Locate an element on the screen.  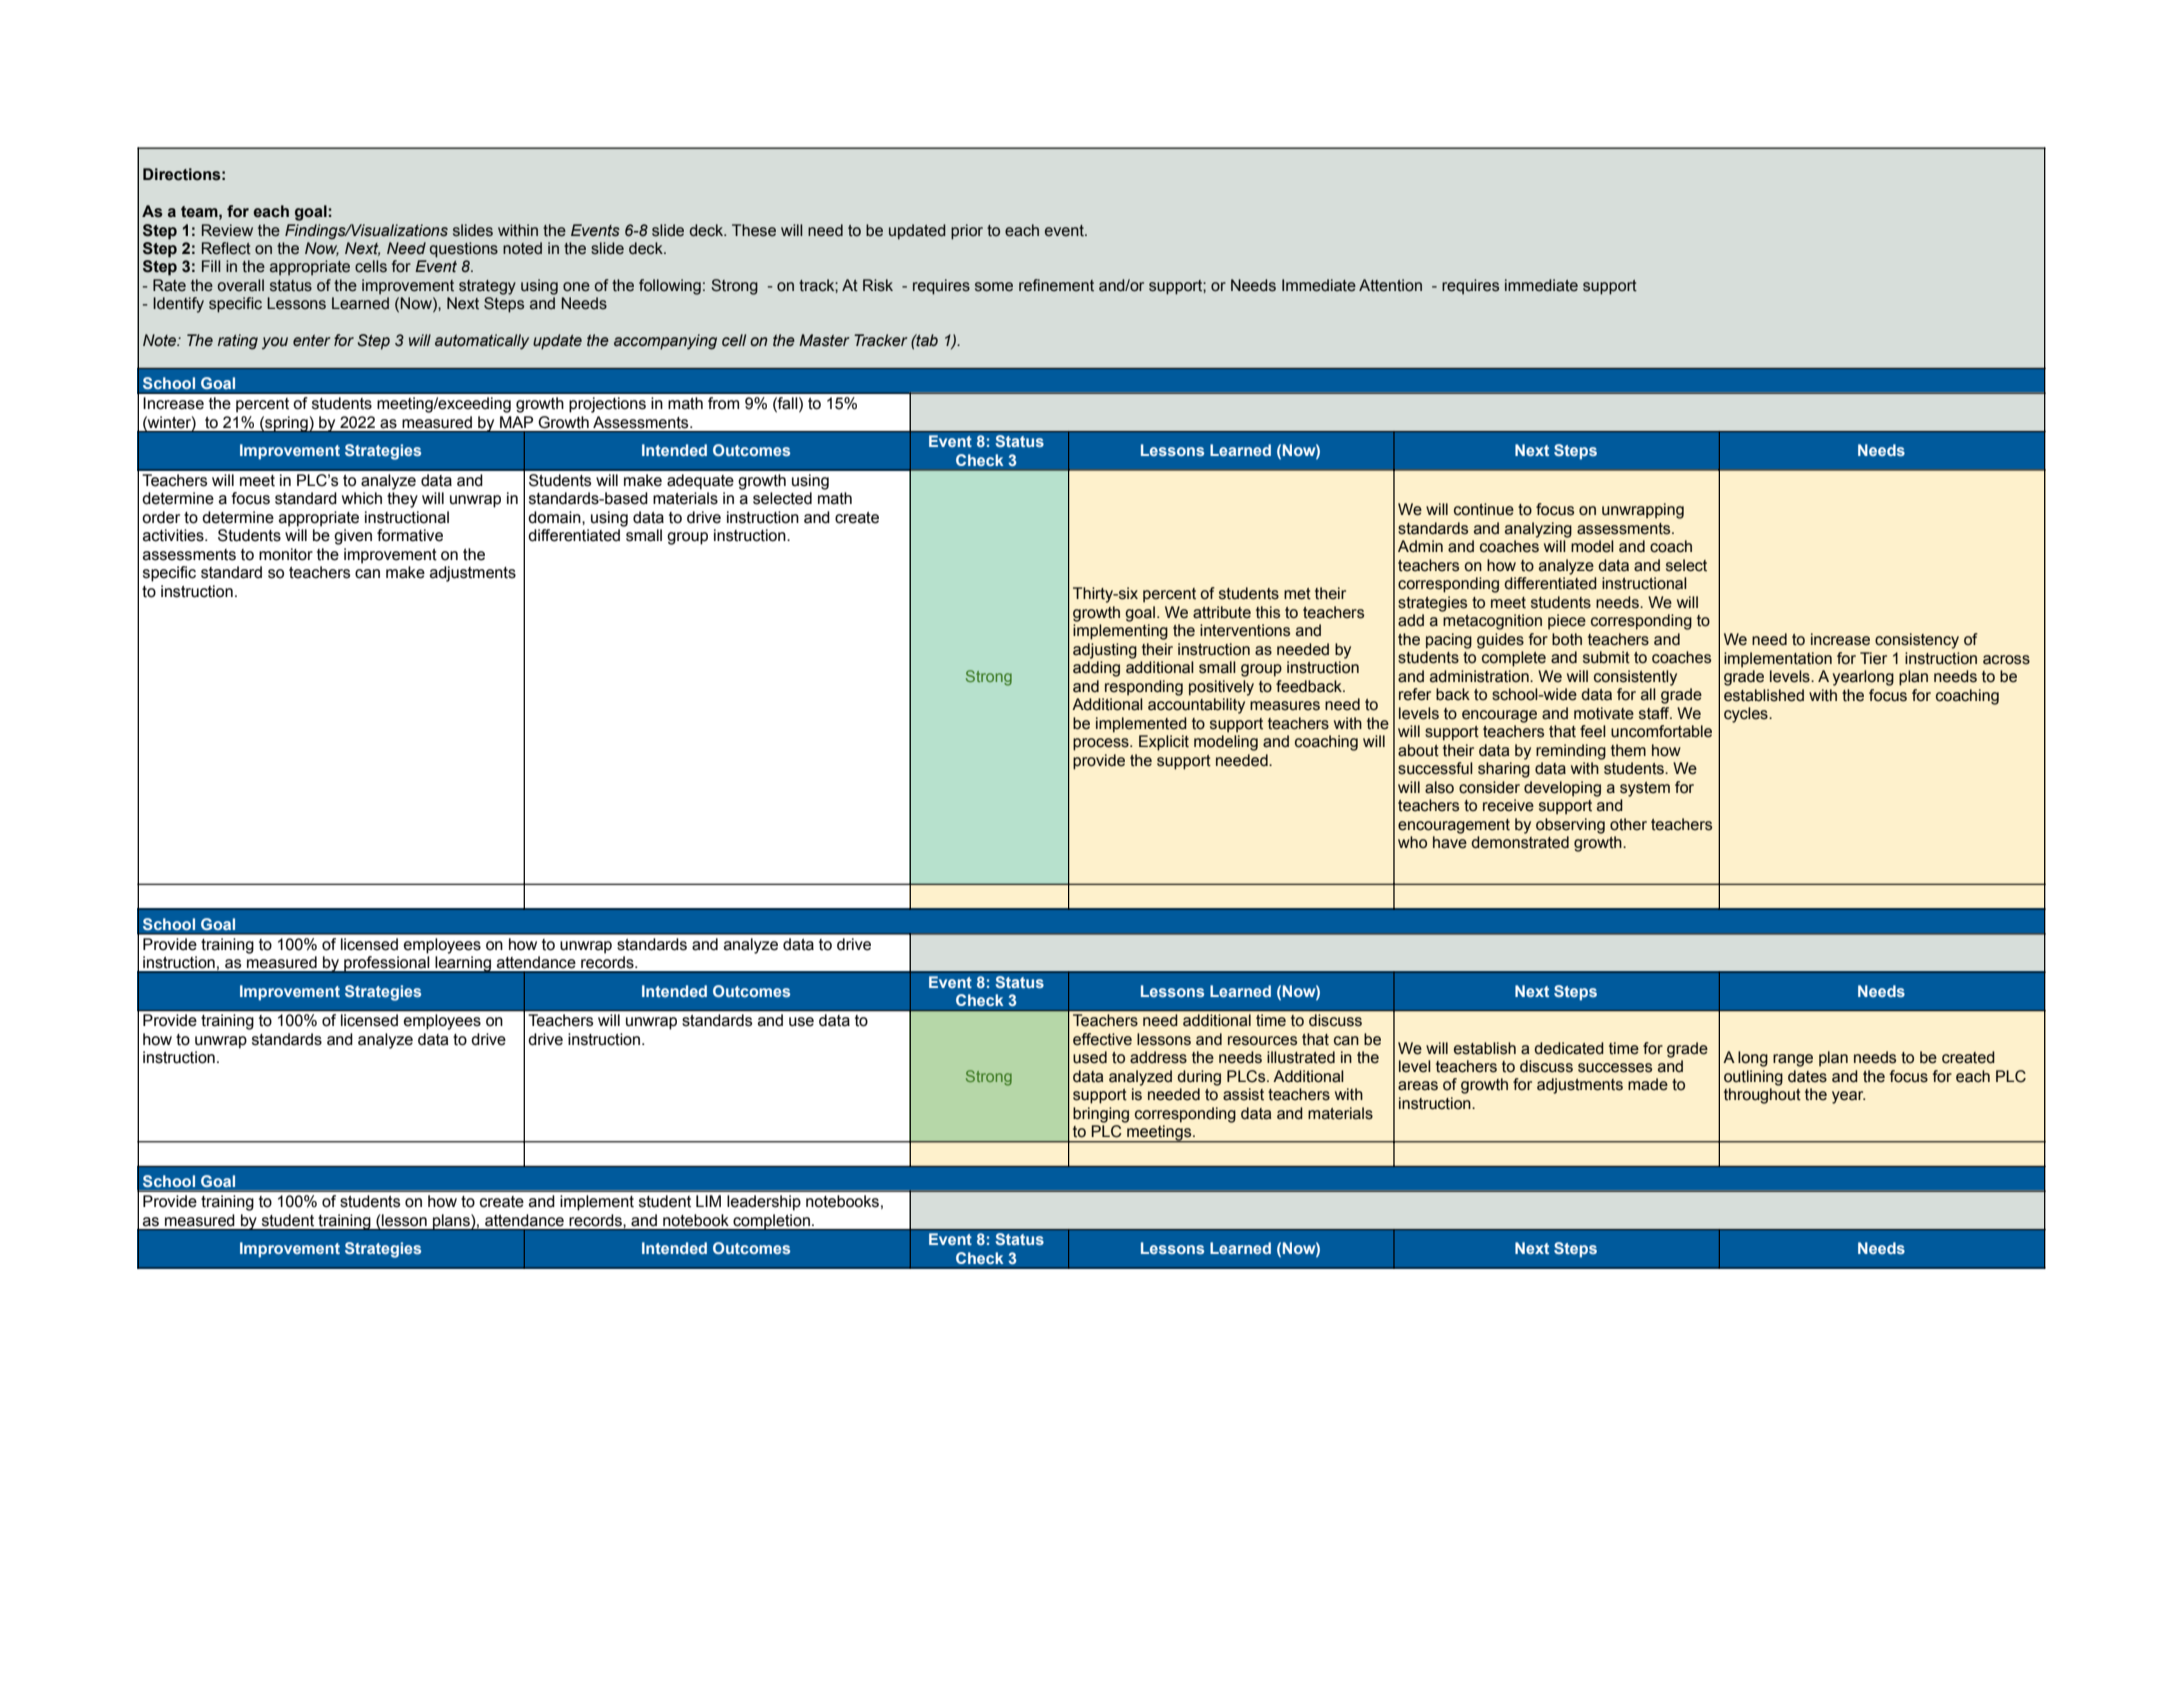
system is located at coordinates (1645, 789).
